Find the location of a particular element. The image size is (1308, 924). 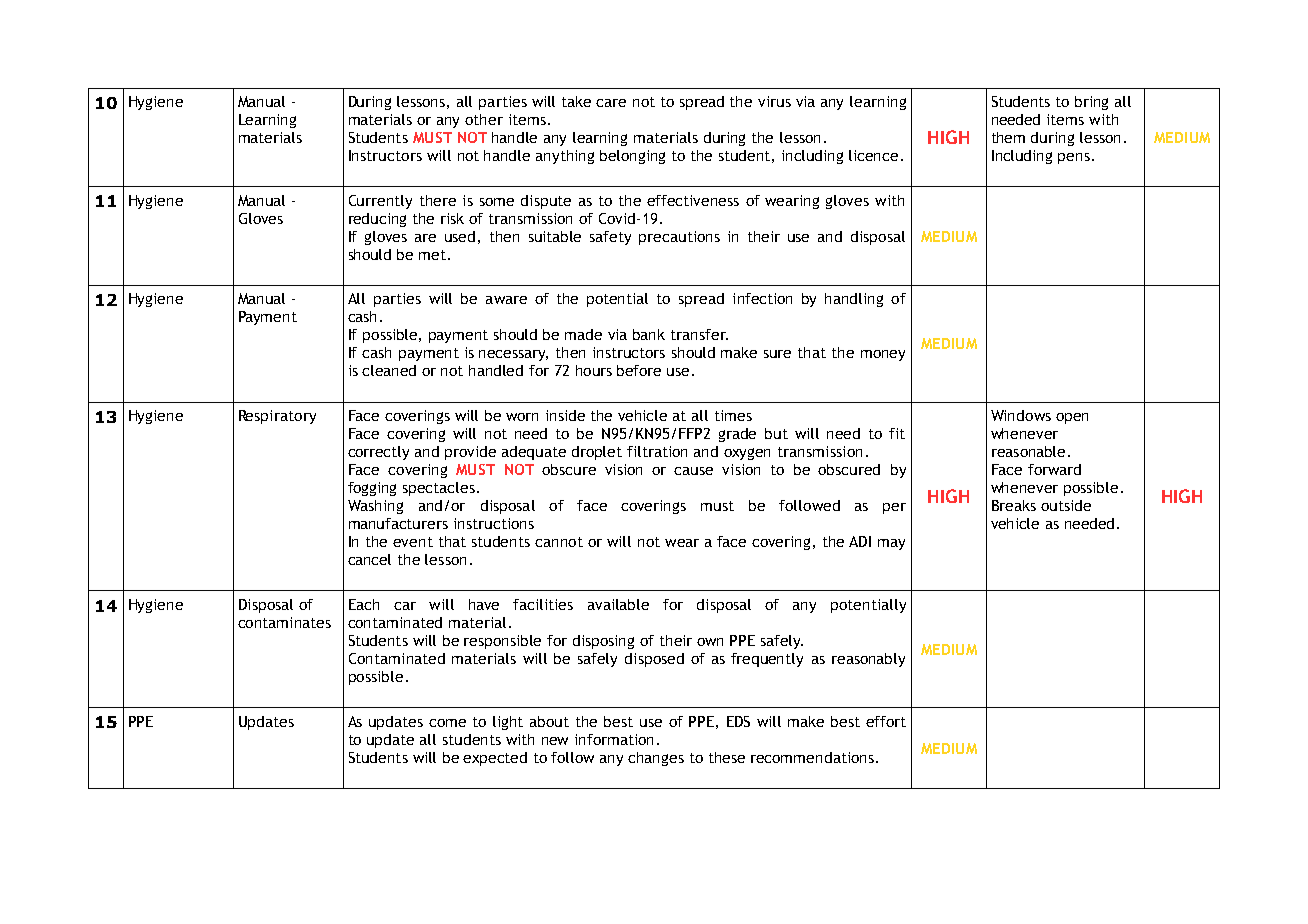

Breaks is located at coordinates (1014, 505).
